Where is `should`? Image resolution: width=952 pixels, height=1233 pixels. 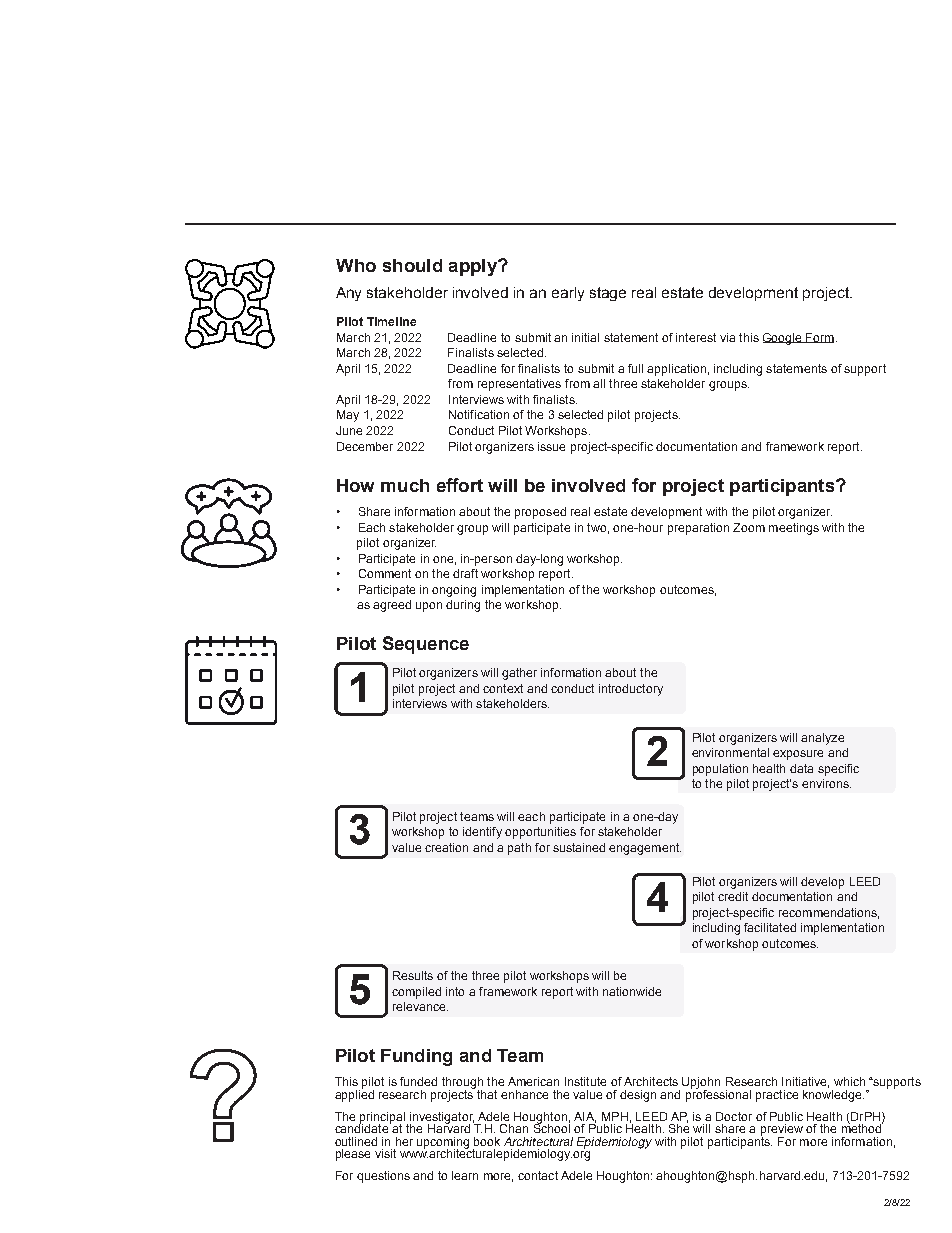
should is located at coordinates (412, 265).
